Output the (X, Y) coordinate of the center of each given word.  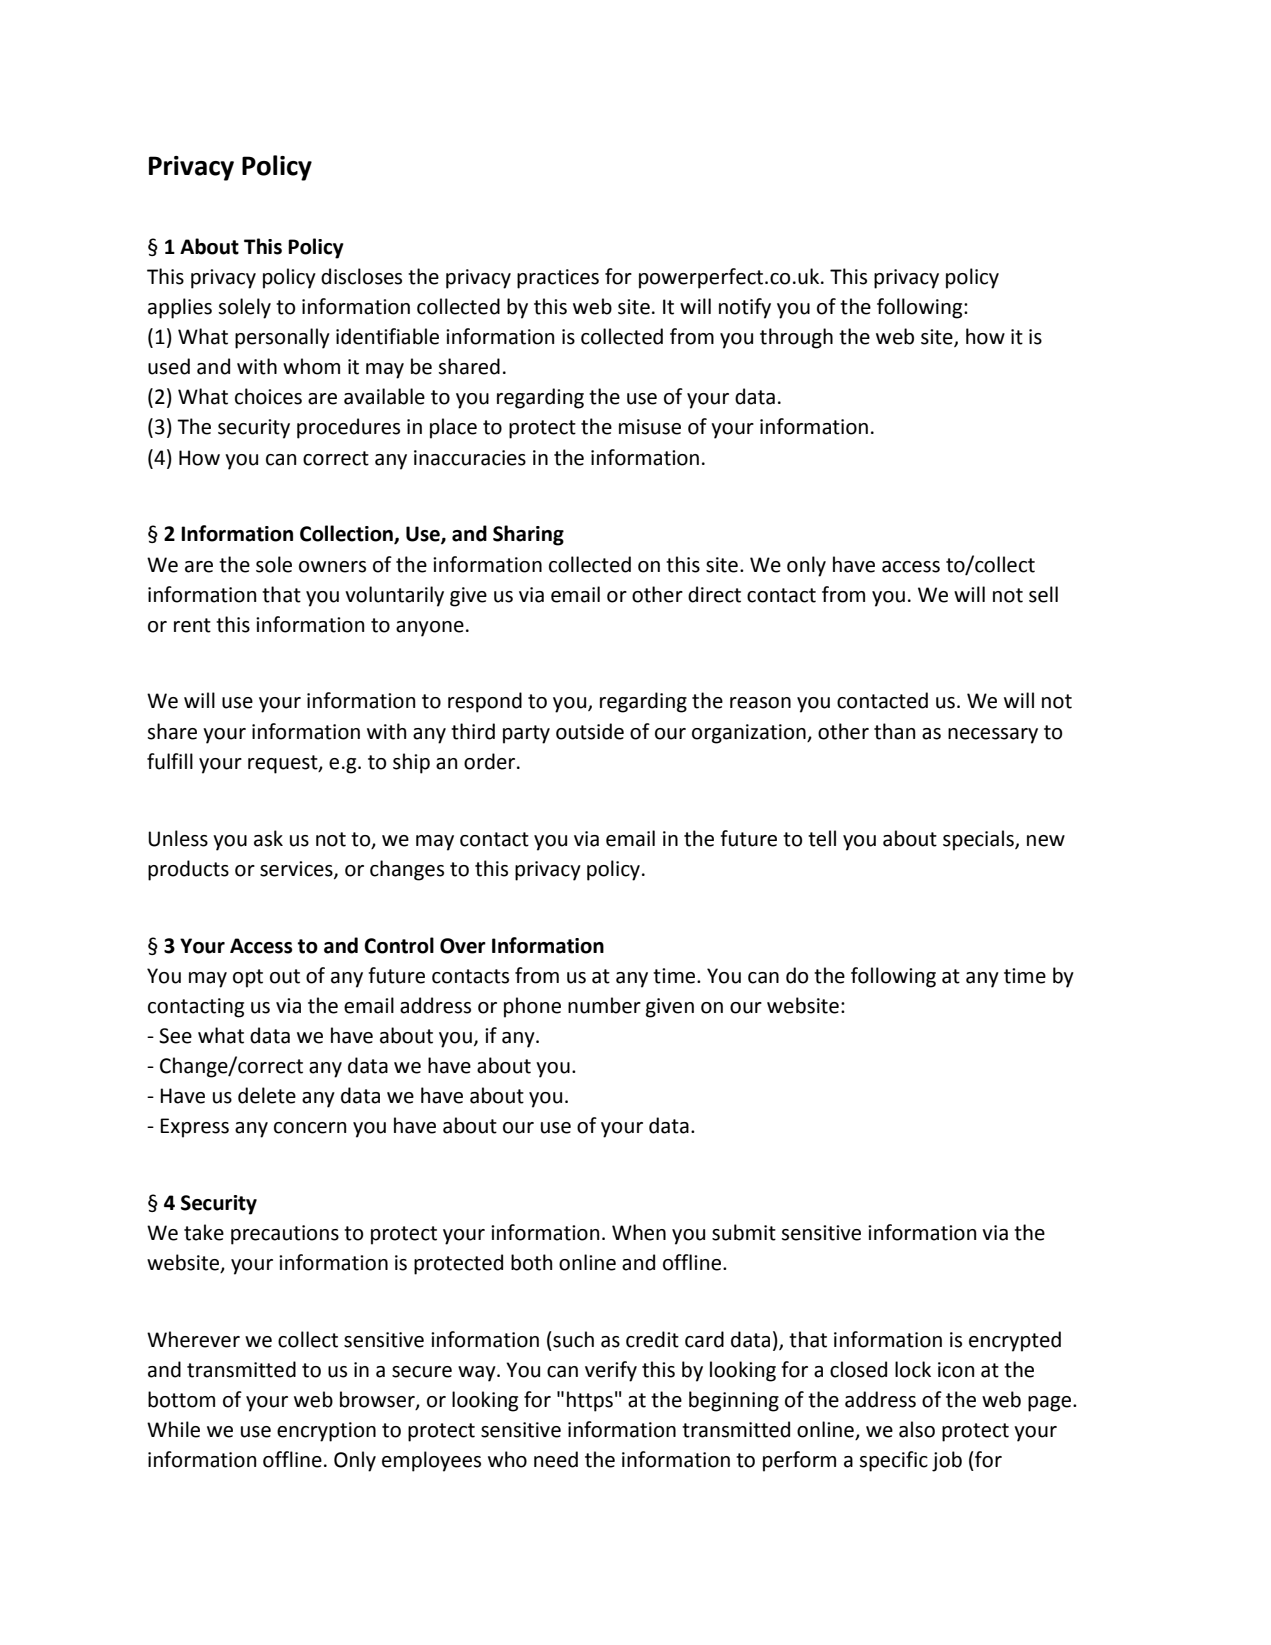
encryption (326, 1432)
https (590, 1401)
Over (463, 946)
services (297, 869)
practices (558, 279)
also (917, 1429)
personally (282, 338)
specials (979, 840)
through (796, 338)
